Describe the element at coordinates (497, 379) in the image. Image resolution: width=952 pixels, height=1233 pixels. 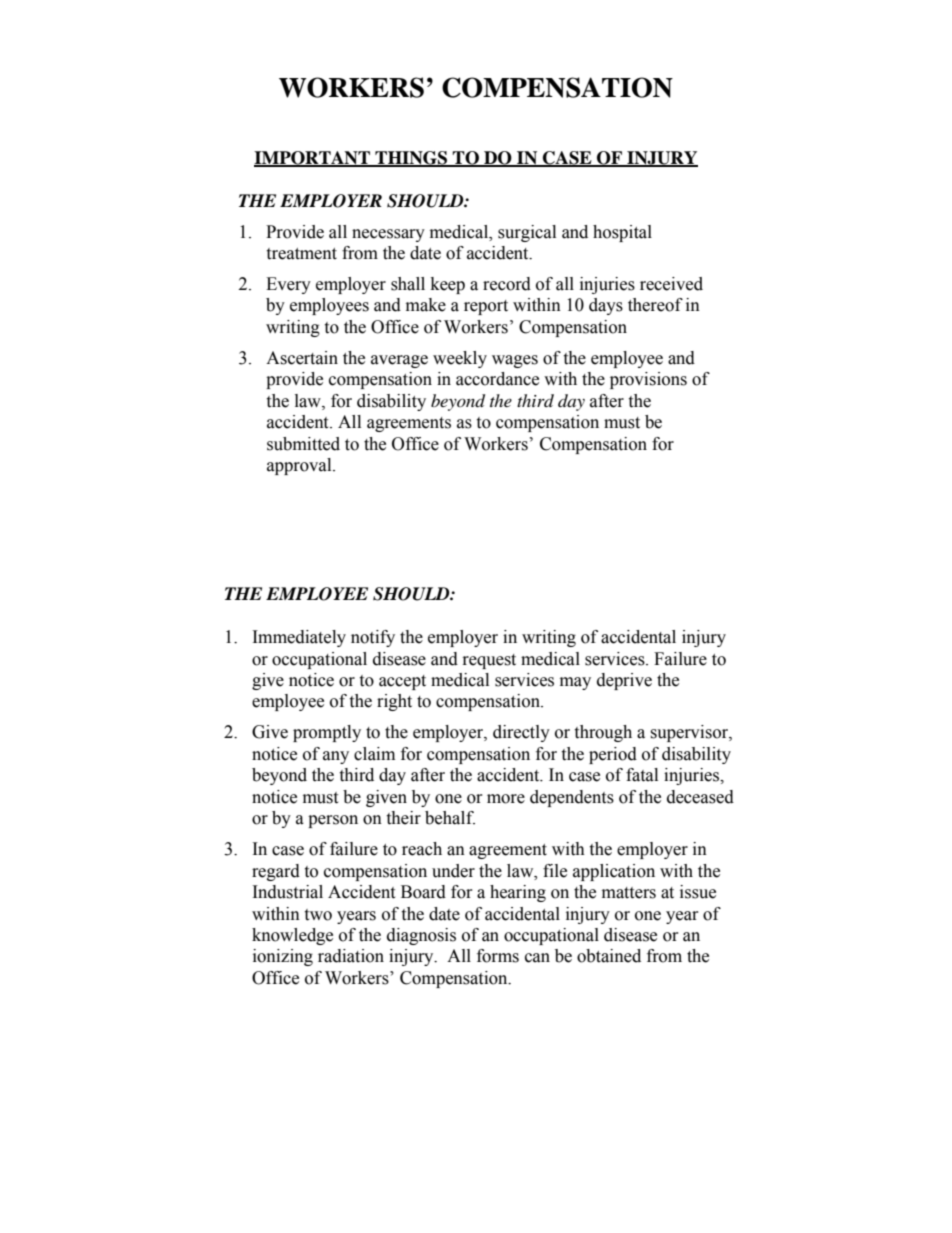
I see `accordance` at that location.
